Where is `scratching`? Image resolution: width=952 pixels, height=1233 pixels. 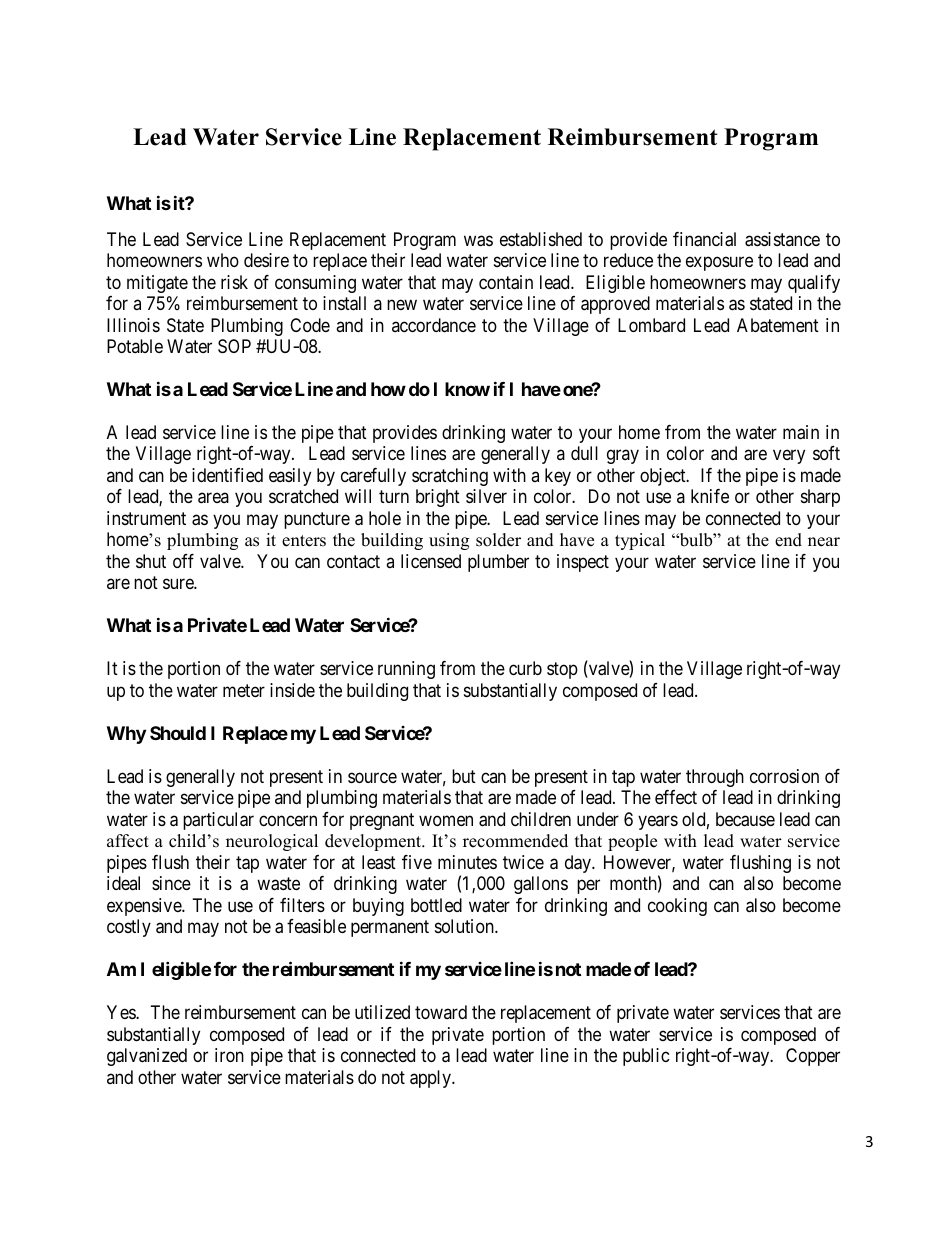 scratching is located at coordinates (450, 477).
